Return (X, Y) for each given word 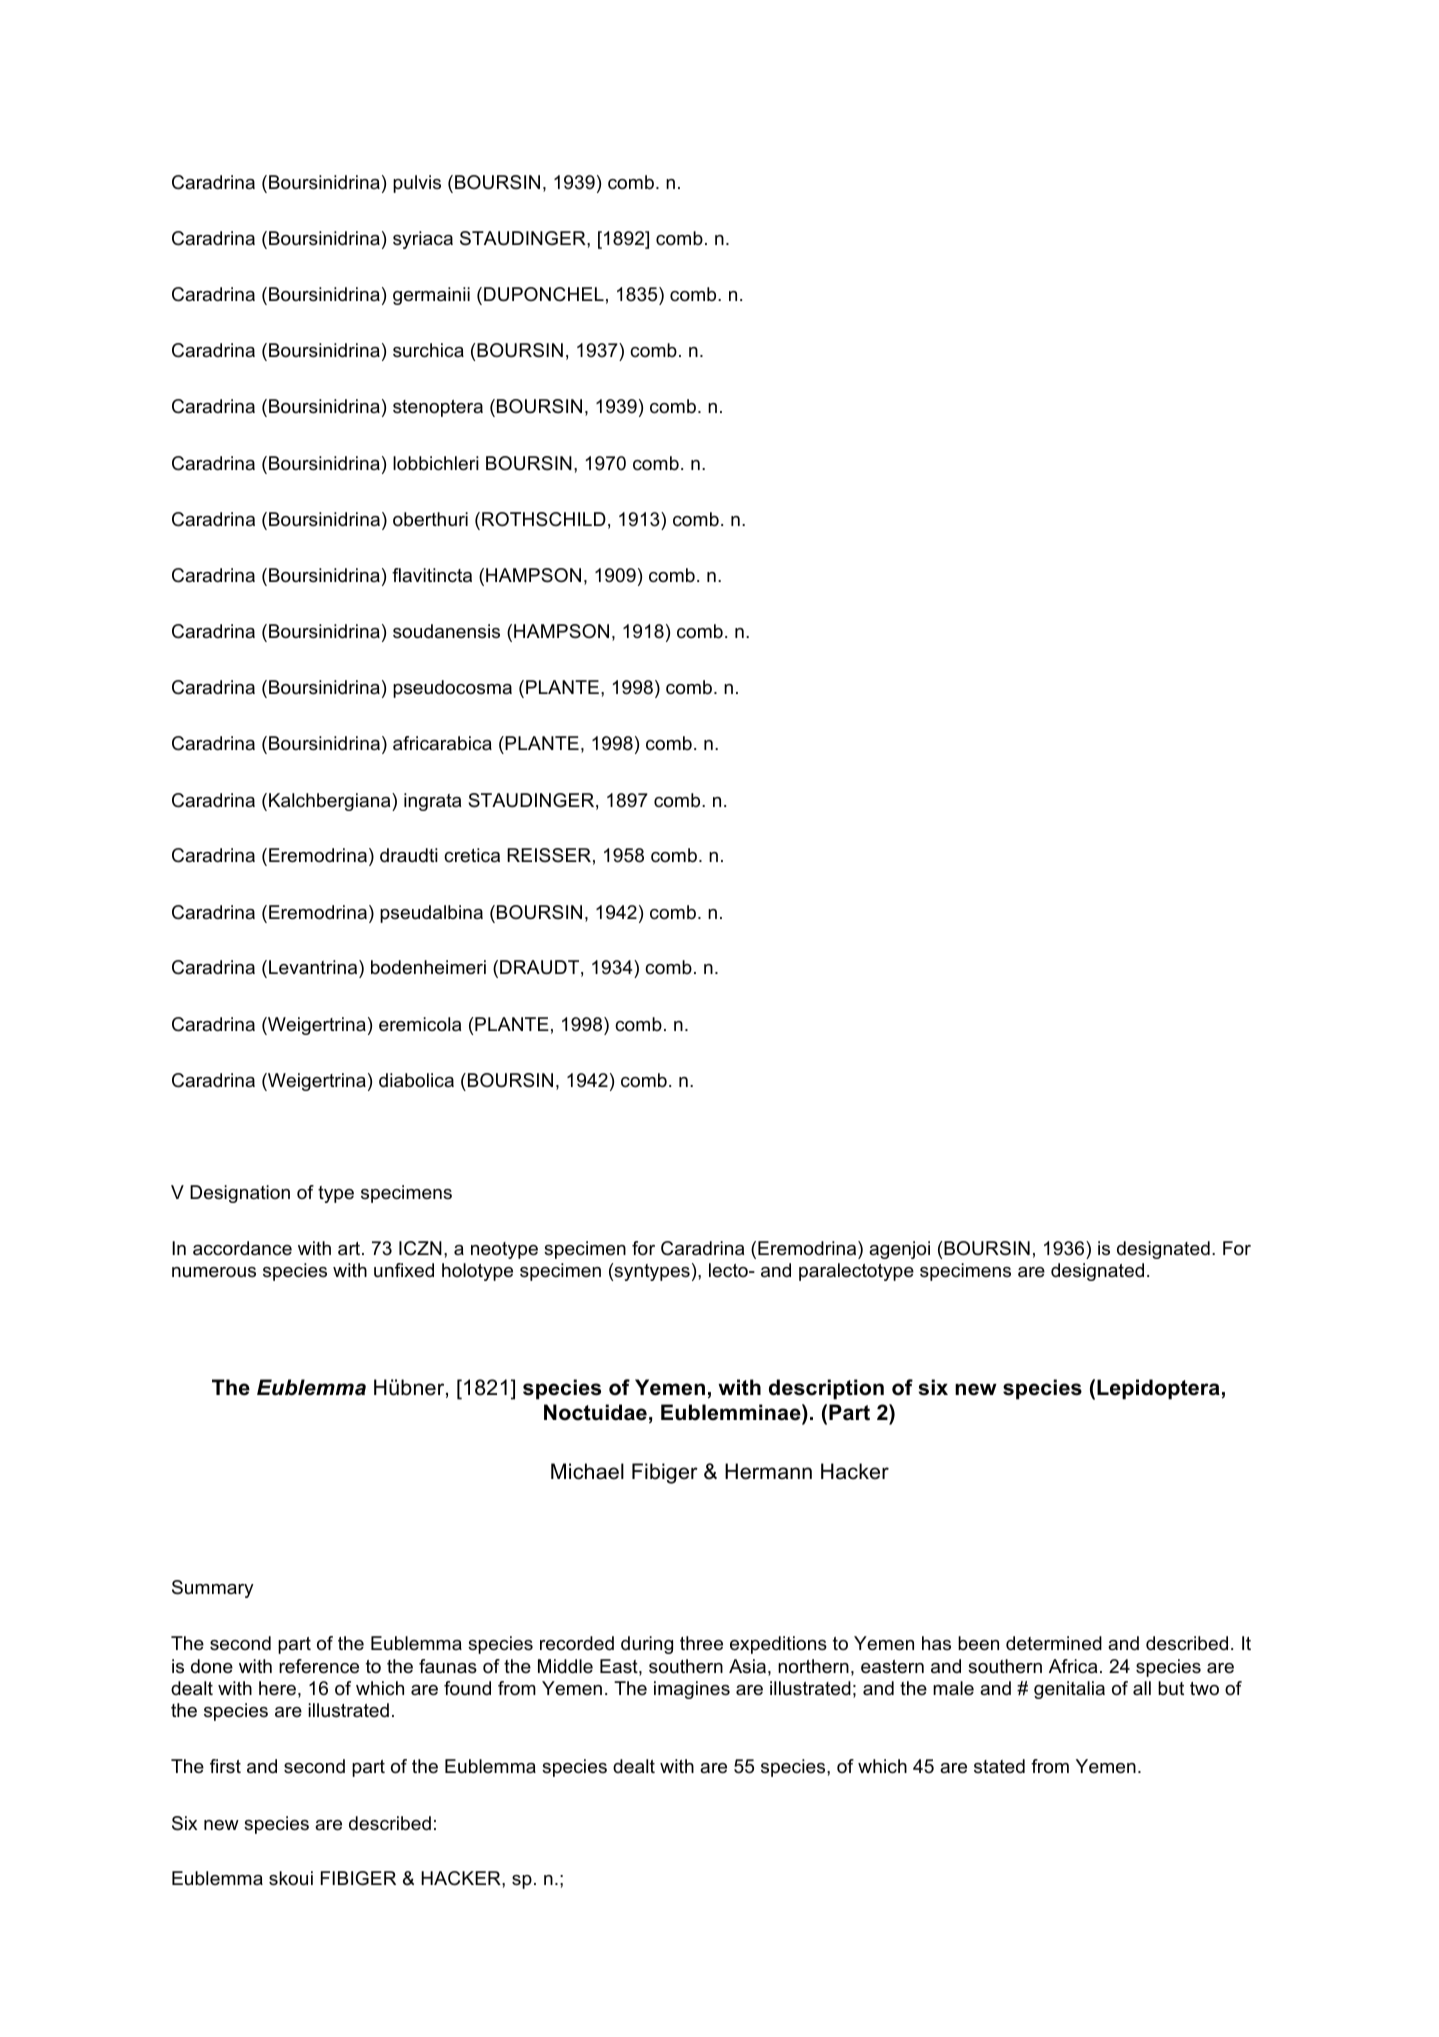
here (277, 1688)
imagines (692, 1690)
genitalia (1069, 1690)
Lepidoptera (1158, 1389)
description (826, 1389)
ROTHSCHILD (544, 519)
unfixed (404, 1270)
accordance (242, 1248)
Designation (240, 1194)
